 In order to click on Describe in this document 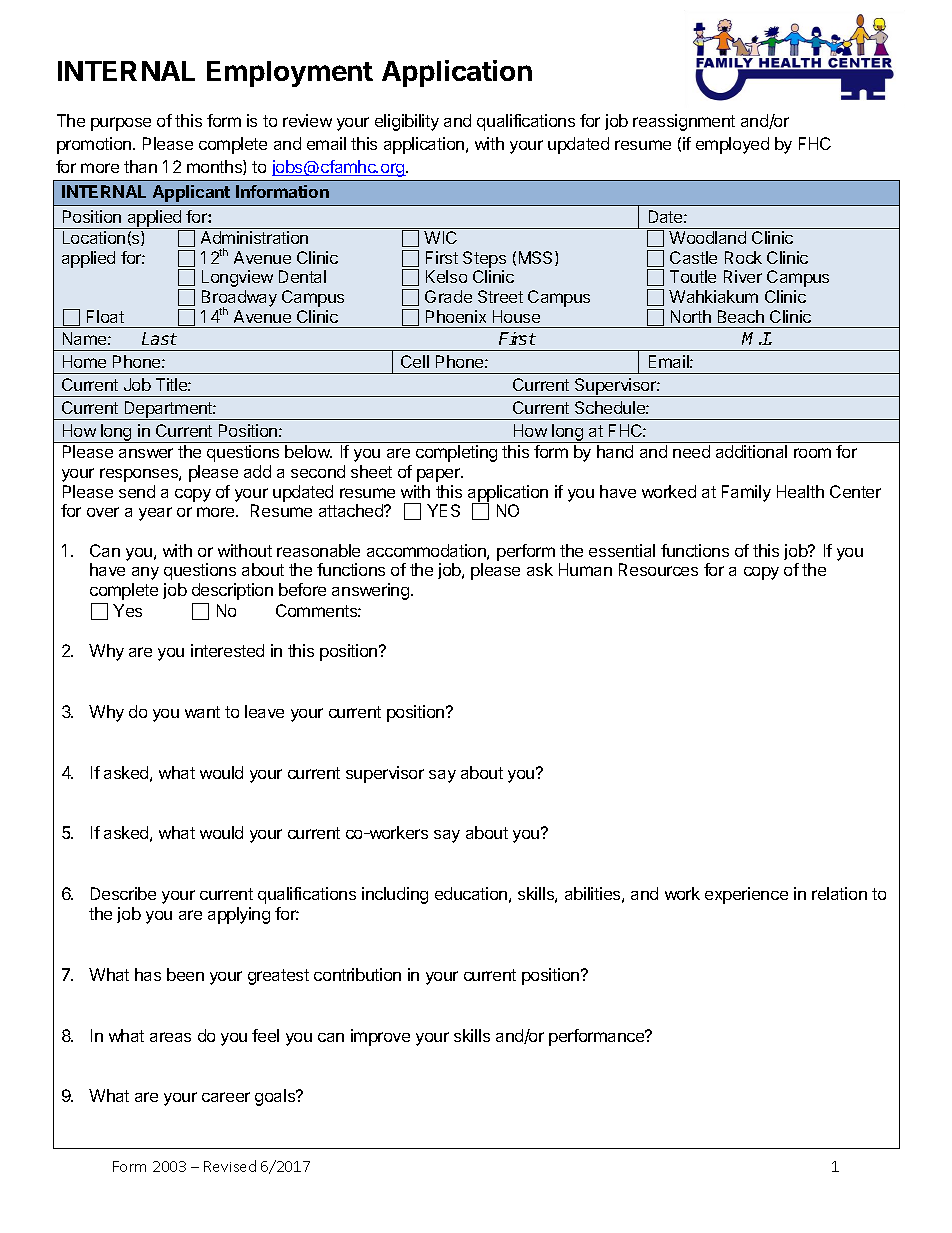, I will do `click(123, 893)`.
